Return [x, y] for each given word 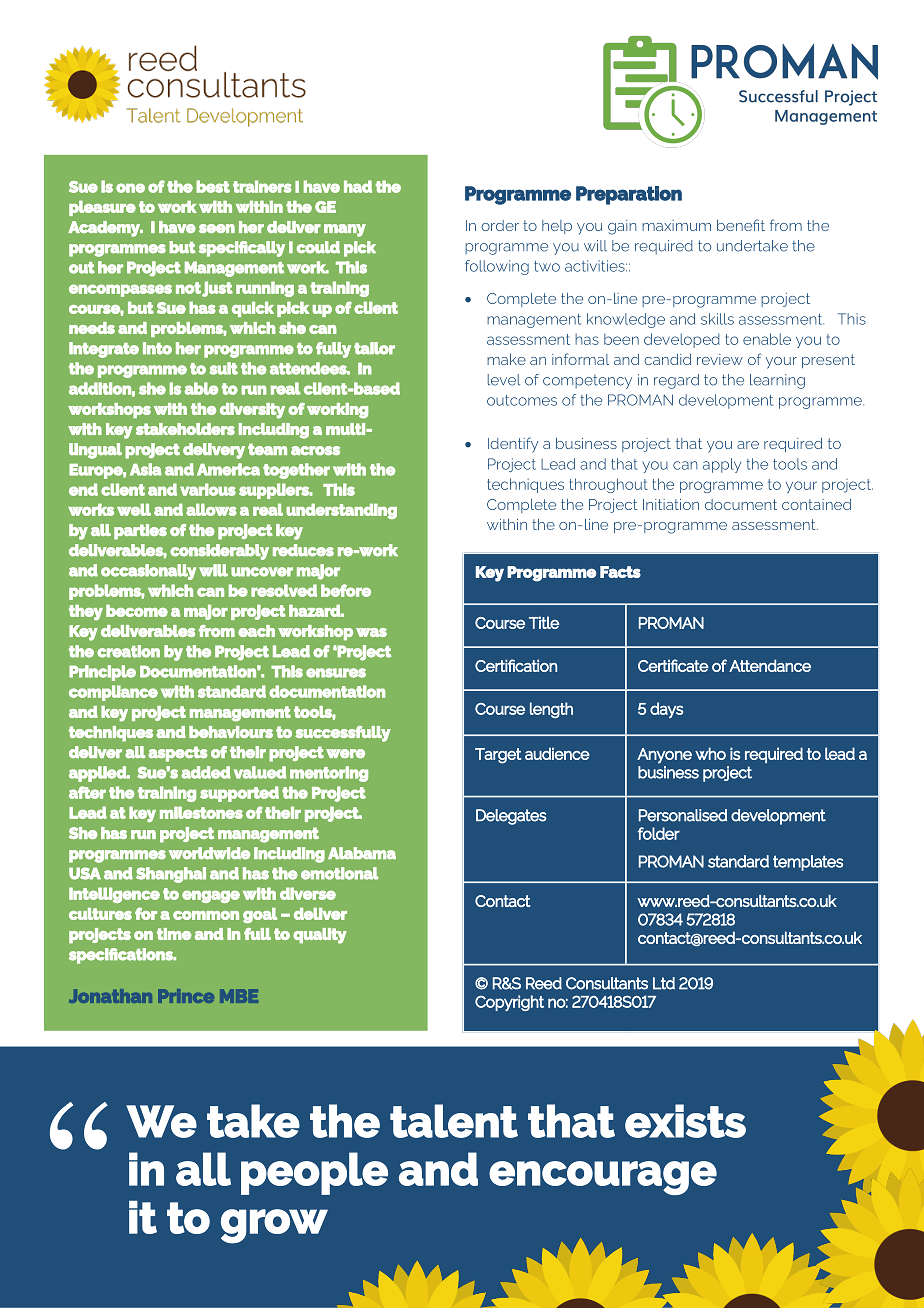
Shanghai [171, 875]
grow [274, 1226]
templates [808, 863]
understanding [341, 511]
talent [454, 1121]
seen [217, 228]
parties [140, 532]
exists [685, 1121]
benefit [741, 225]
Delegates [511, 817]
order [500, 225]
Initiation [671, 504]
